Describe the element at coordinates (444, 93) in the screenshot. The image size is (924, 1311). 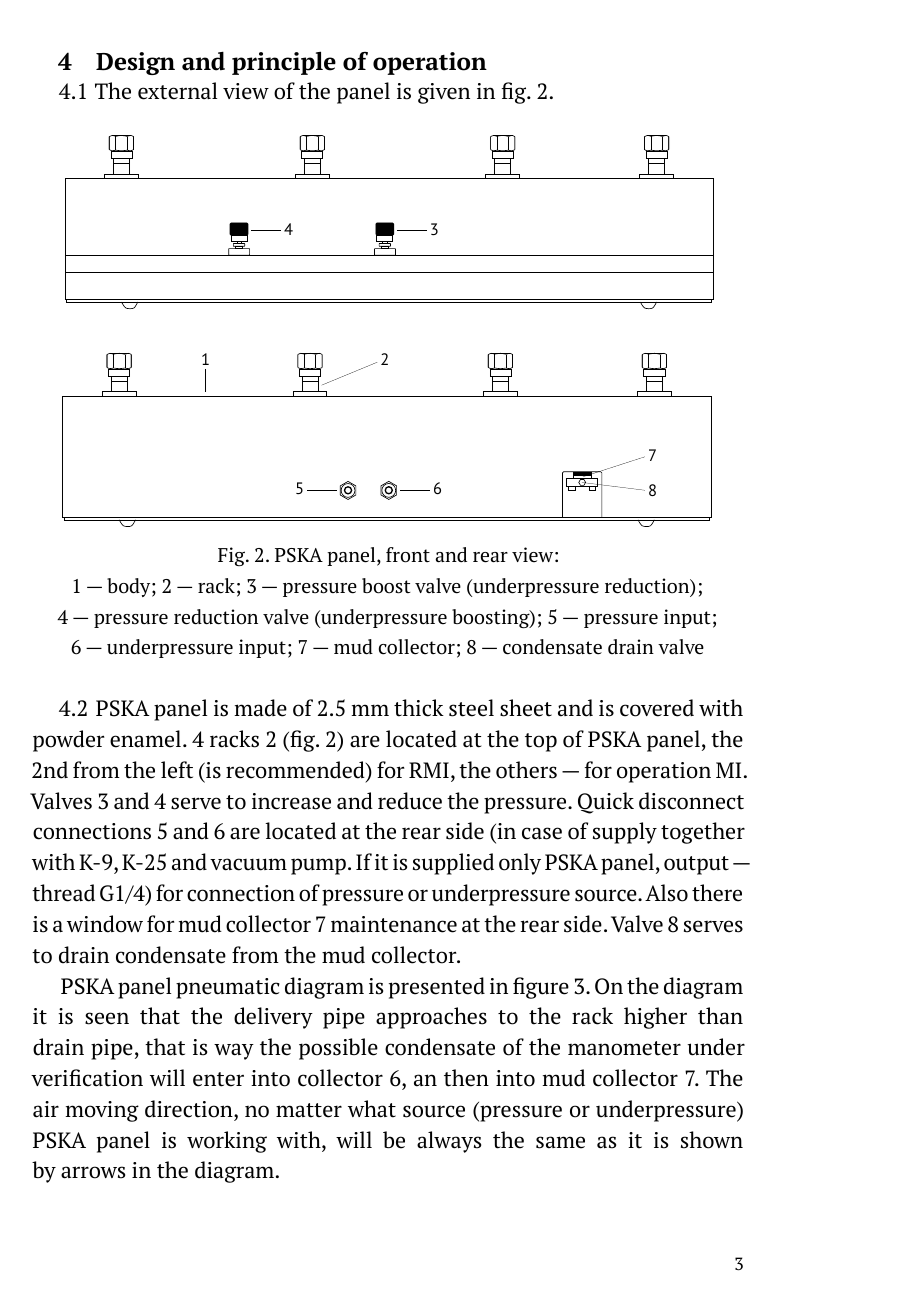
I see `given` at that location.
